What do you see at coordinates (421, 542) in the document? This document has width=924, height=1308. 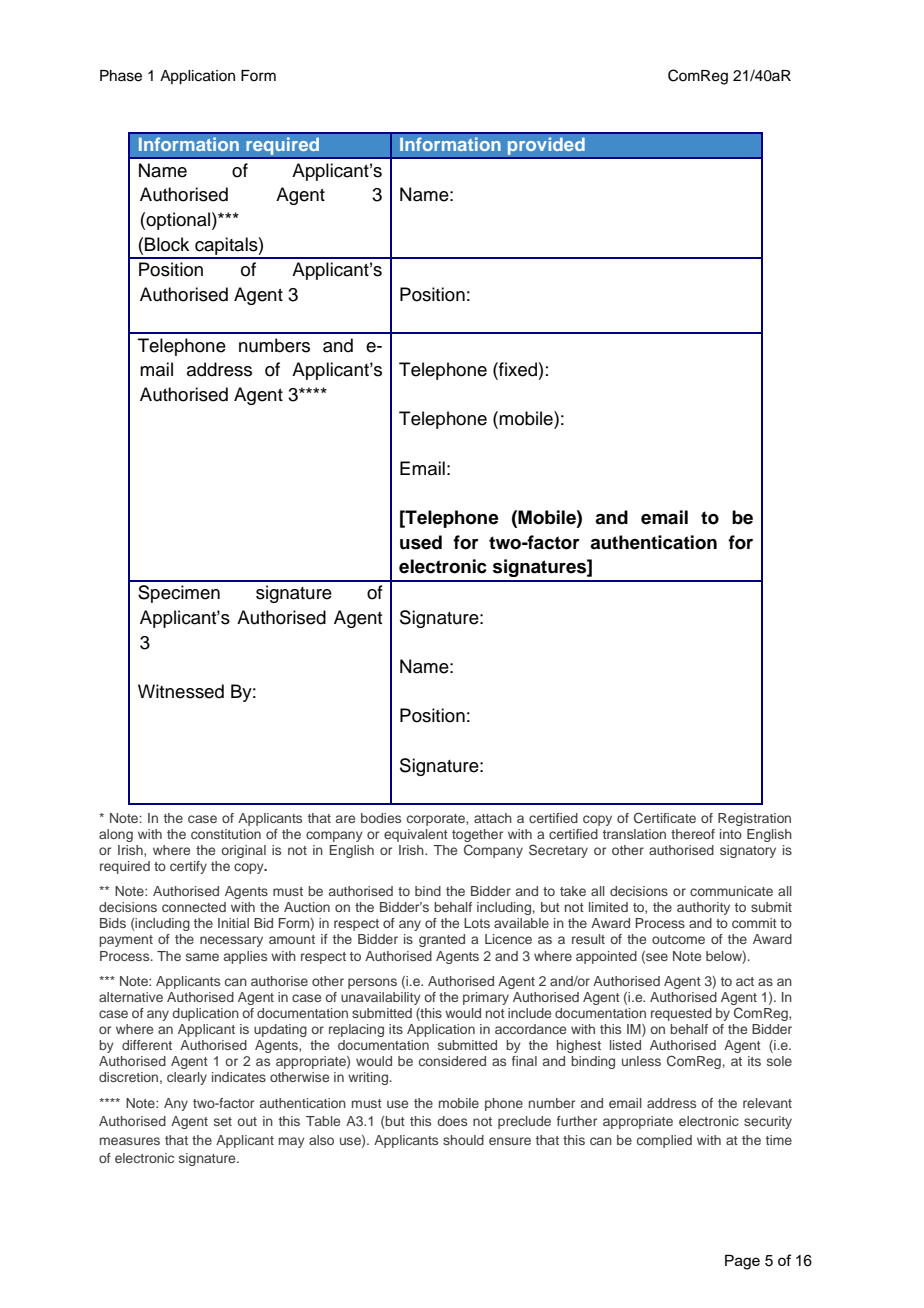 I see `used` at bounding box center [421, 542].
